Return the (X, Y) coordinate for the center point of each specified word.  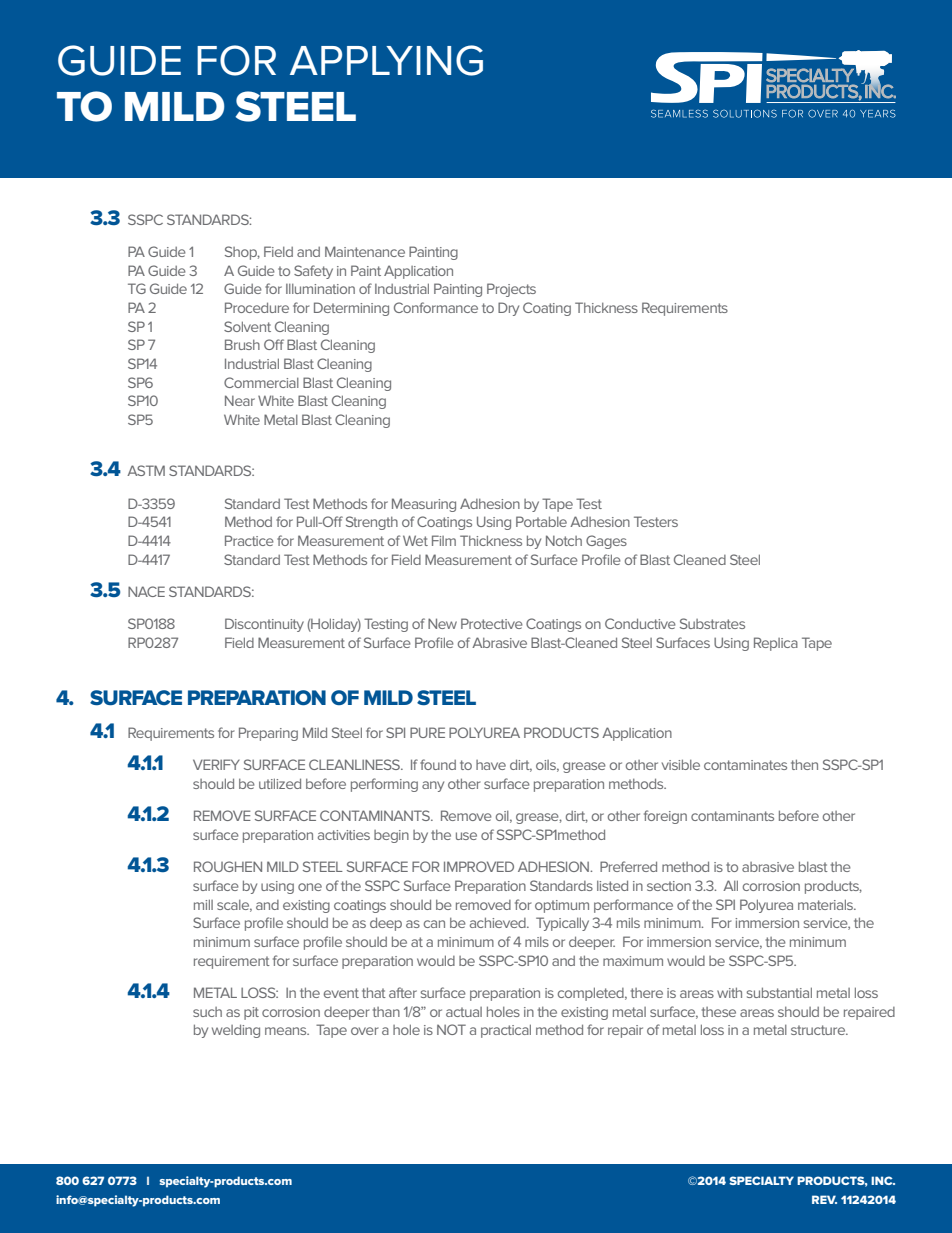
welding (236, 1031)
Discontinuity (264, 625)
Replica (776, 644)
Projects (511, 290)
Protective (492, 623)
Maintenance (365, 251)
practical (506, 1031)
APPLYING (386, 60)
